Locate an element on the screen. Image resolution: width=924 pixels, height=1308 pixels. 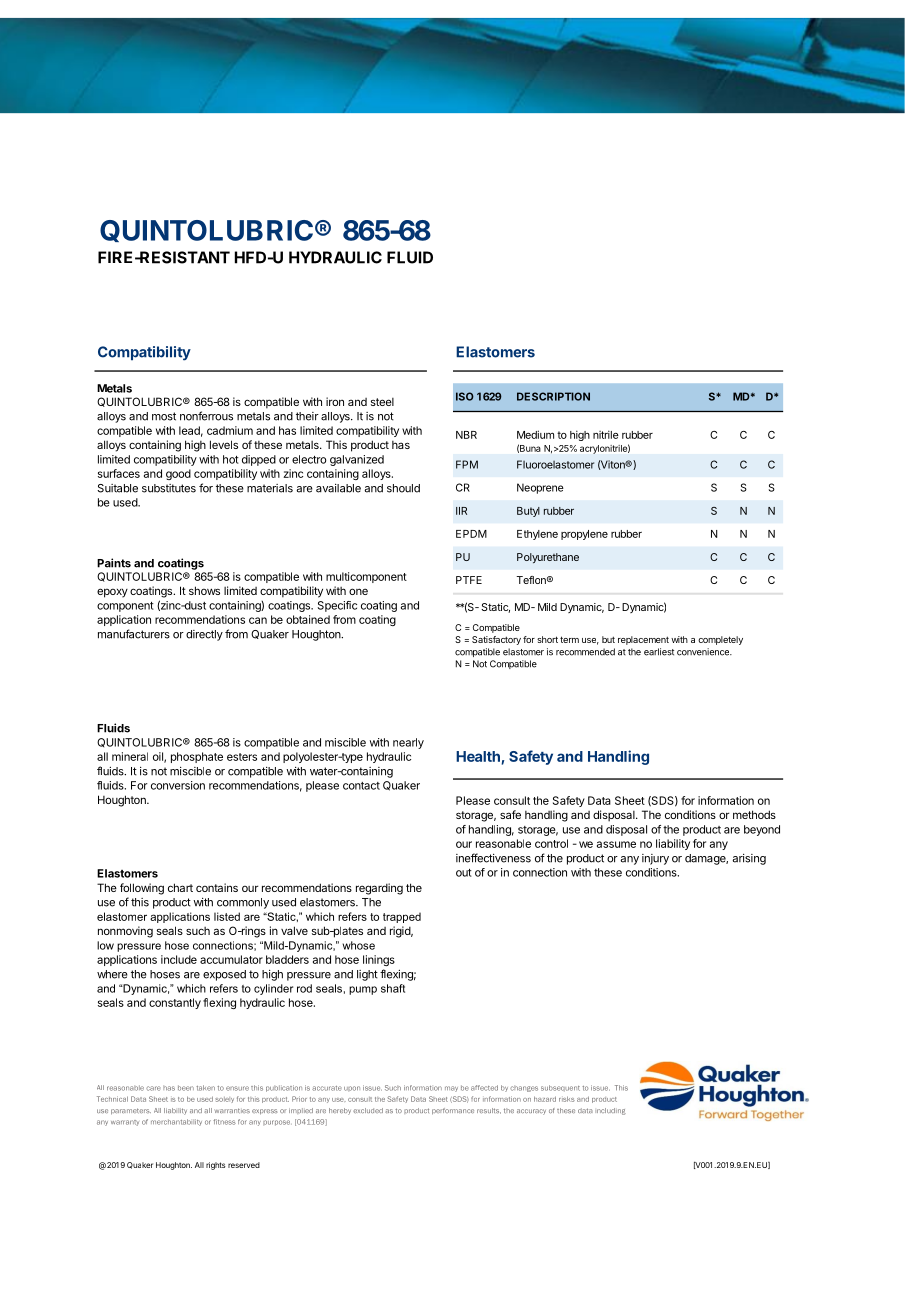
Health is located at coordinates (478, 756).
